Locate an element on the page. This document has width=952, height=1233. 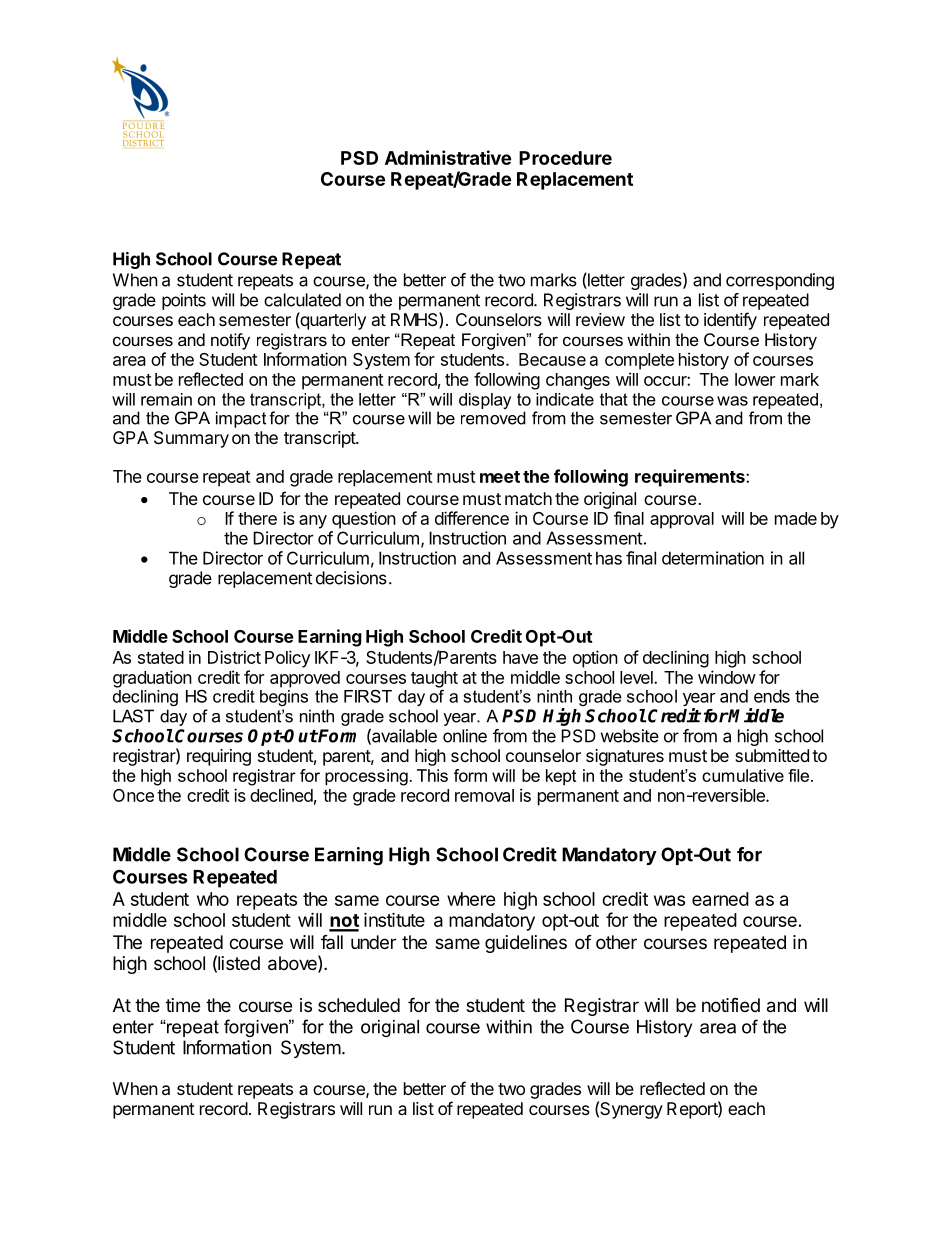
online is located at coordinates (465, 736).
